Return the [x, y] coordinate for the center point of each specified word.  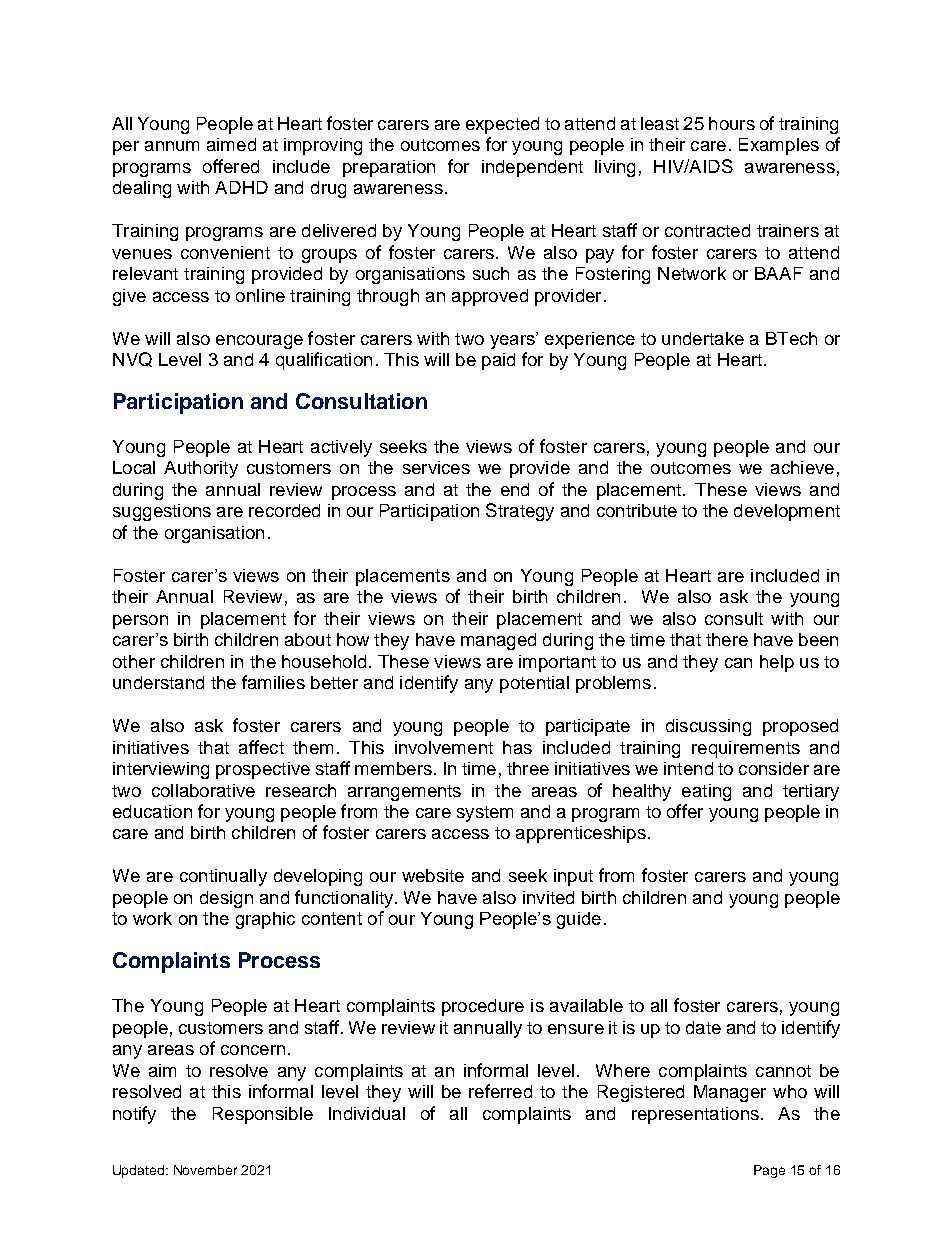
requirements [746, 749]
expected [502, 125]
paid [498, 361]
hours [732, 123]
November [205, 1170]
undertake [703, 338]
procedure [483, 1007]
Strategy [520, 512]
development [787, 512]
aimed [231, 144]
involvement [444, 747]
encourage [259, 342]
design [226, 899]
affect [261, 747]
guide [579, 920]
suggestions [162, 512]
